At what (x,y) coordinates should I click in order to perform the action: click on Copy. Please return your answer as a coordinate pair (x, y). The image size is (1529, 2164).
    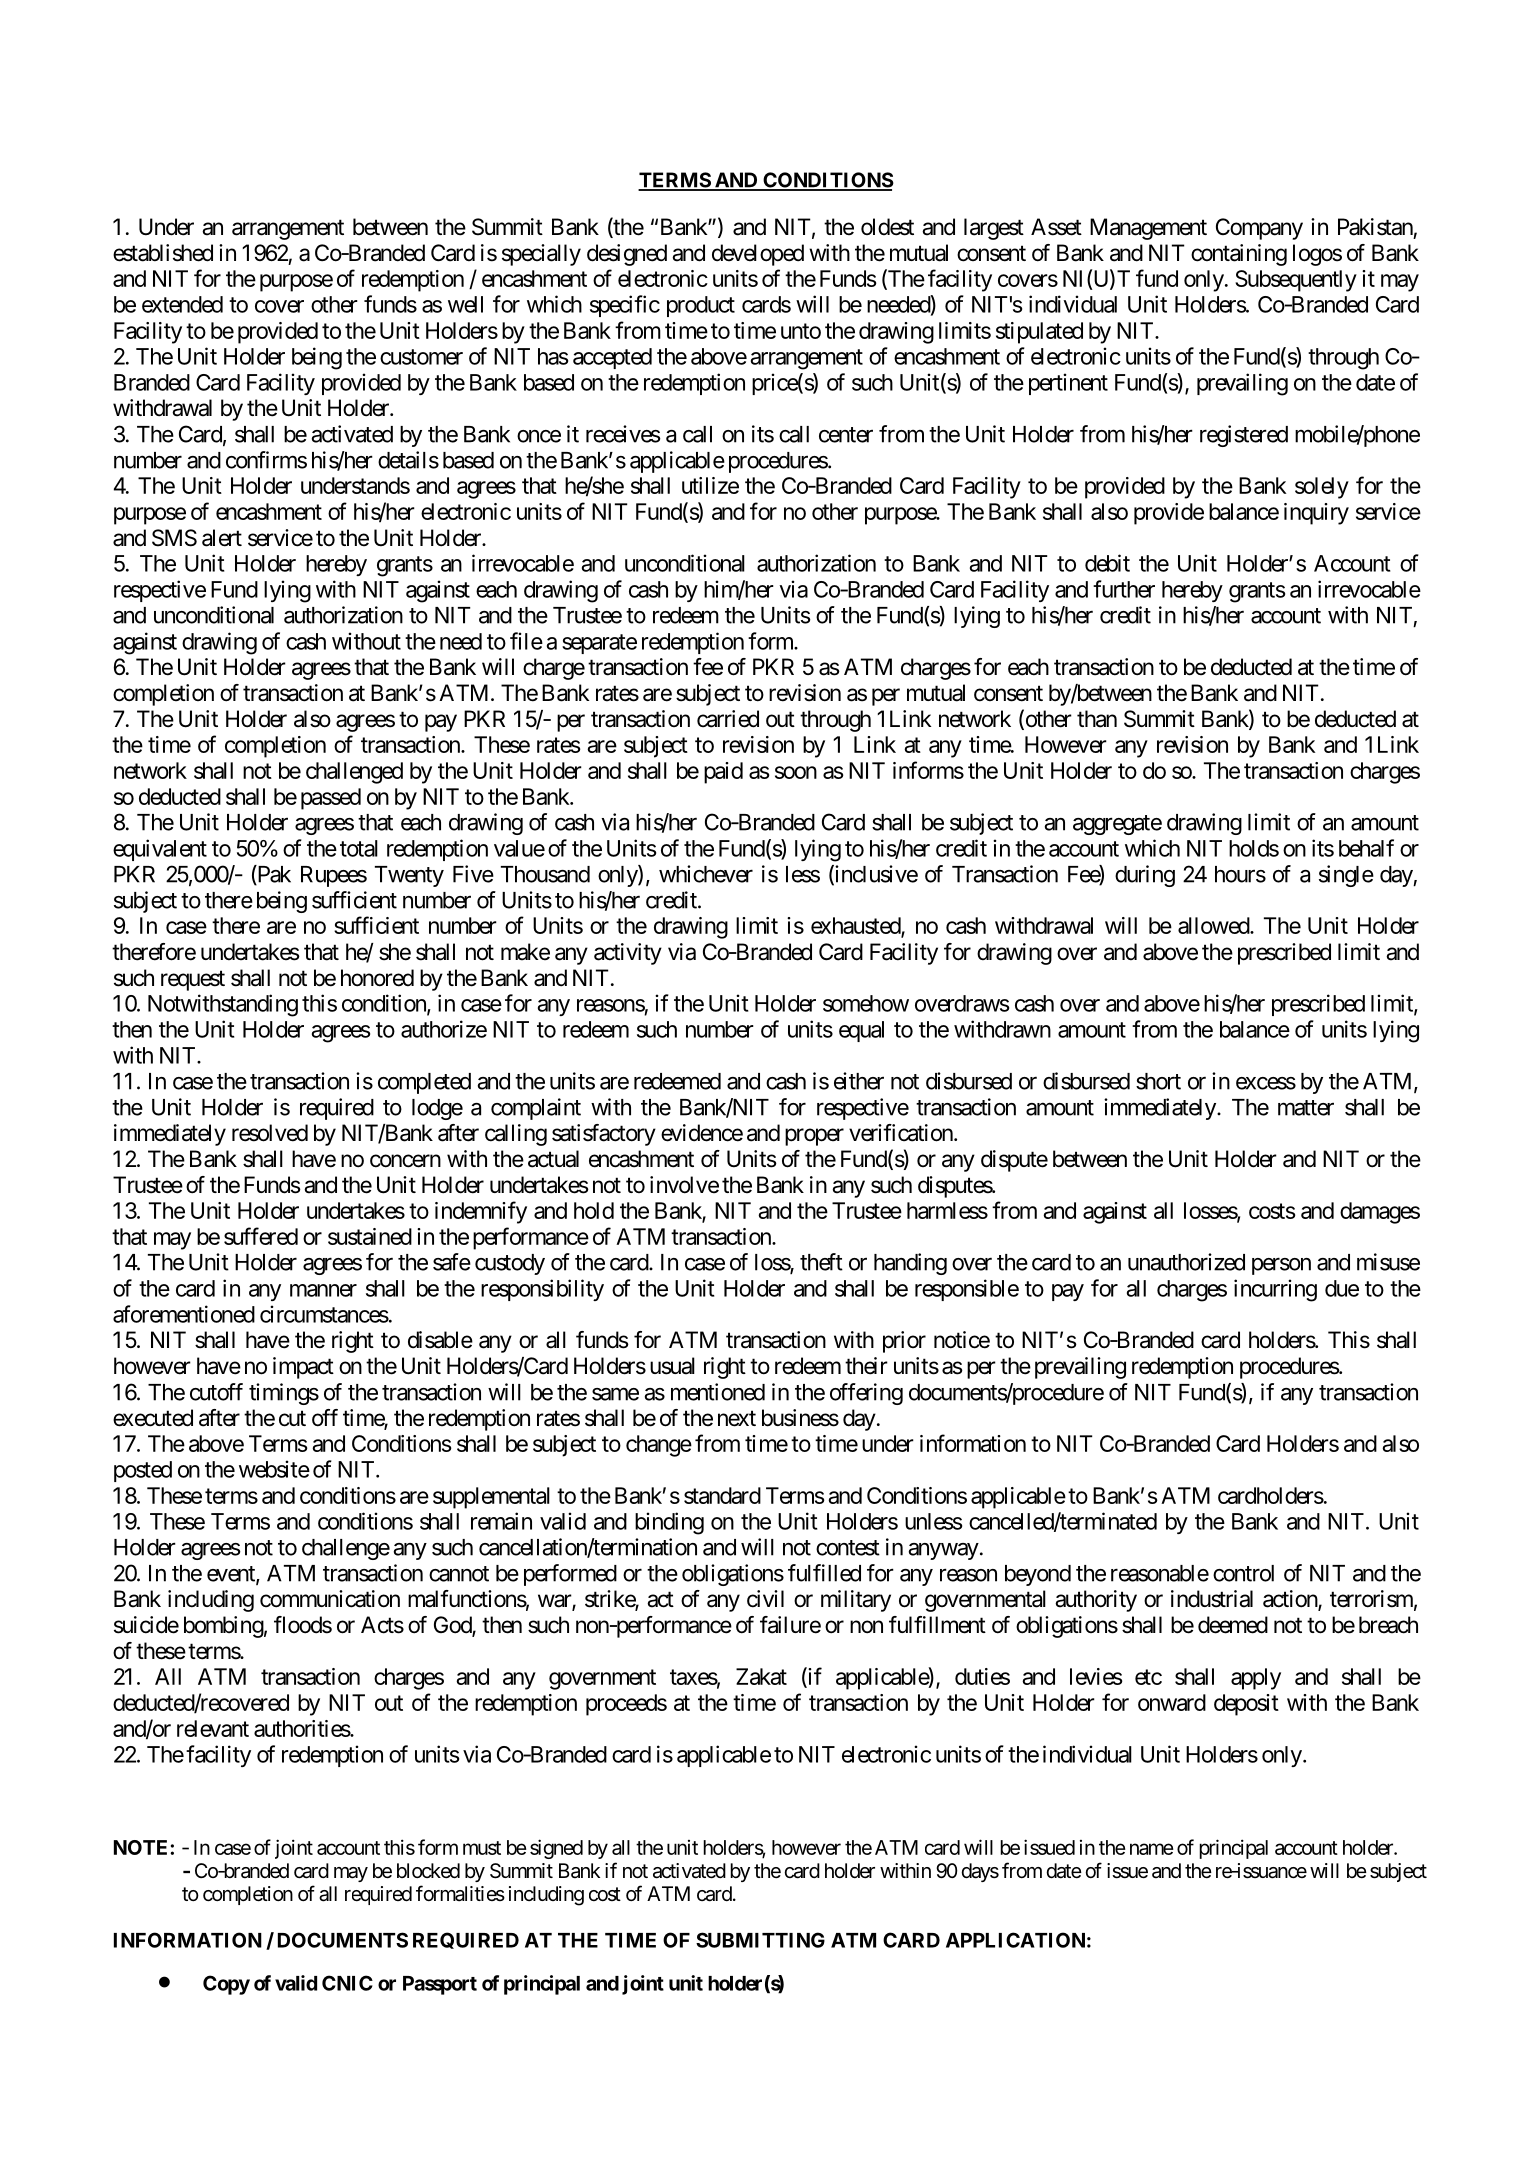
    Looking at the image, I should click on (226, 1985).
